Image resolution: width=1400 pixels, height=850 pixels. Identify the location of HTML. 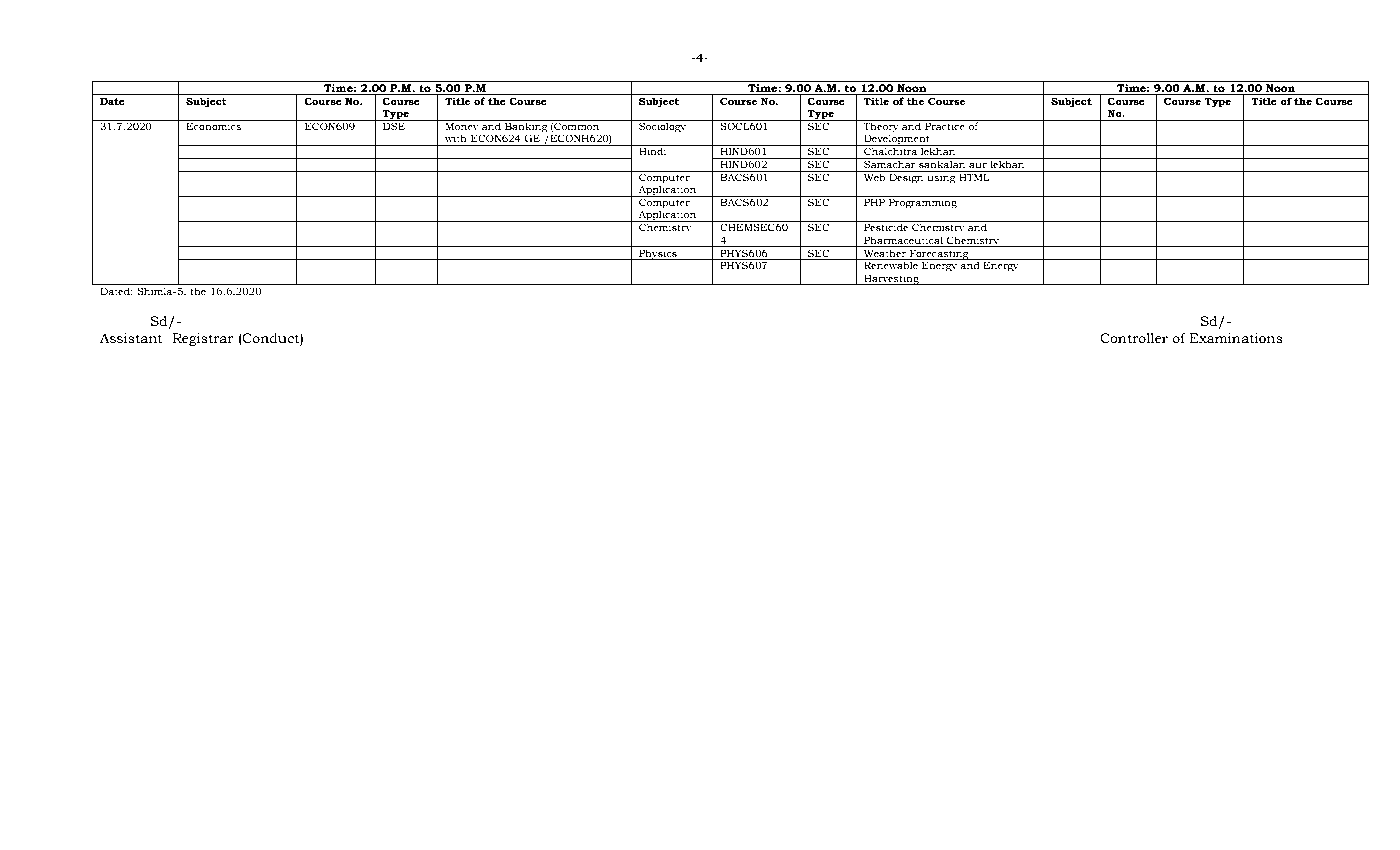
(974, 176).
